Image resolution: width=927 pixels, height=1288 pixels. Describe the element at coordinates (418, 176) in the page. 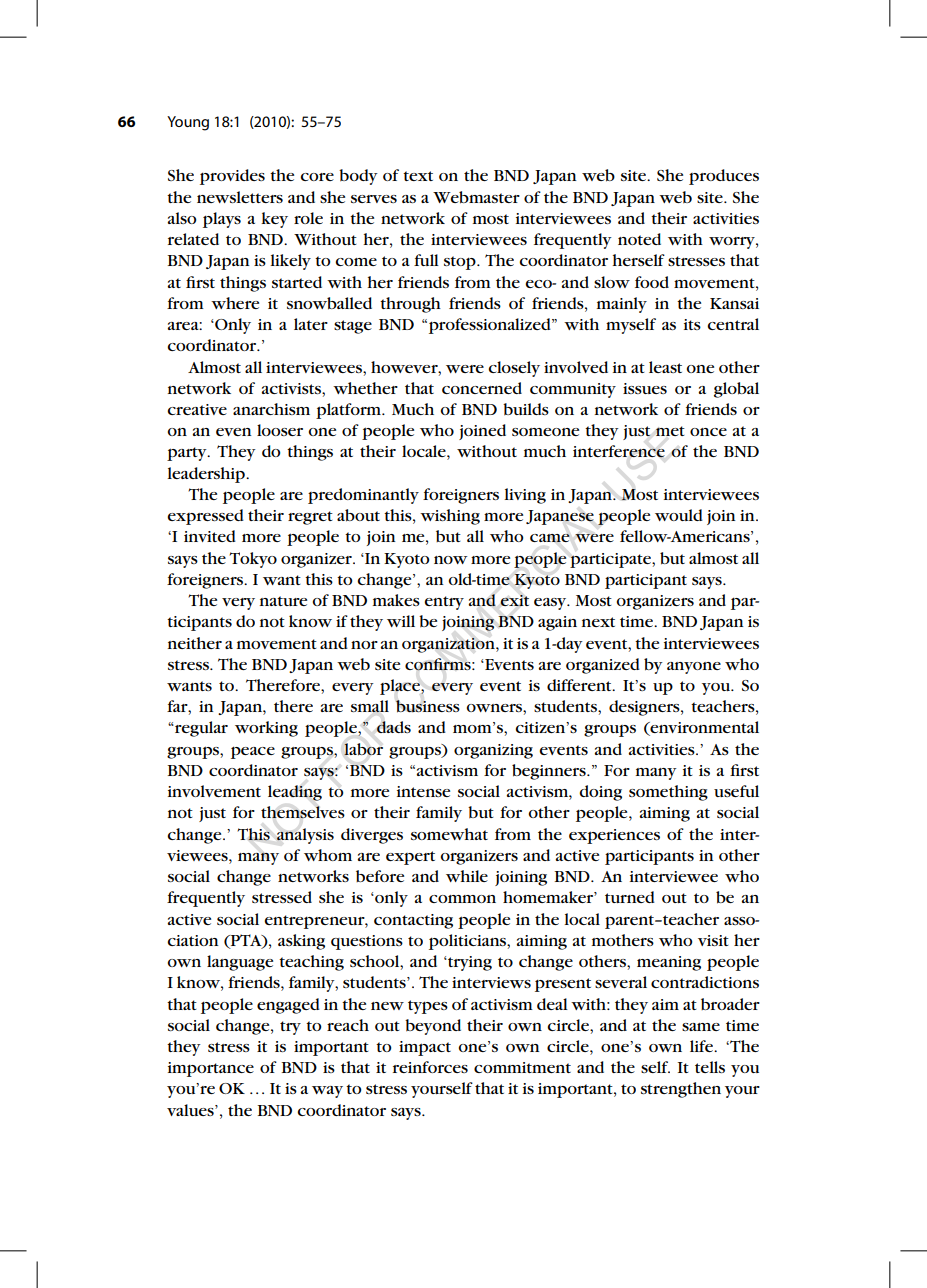

I see `text` at that location.
